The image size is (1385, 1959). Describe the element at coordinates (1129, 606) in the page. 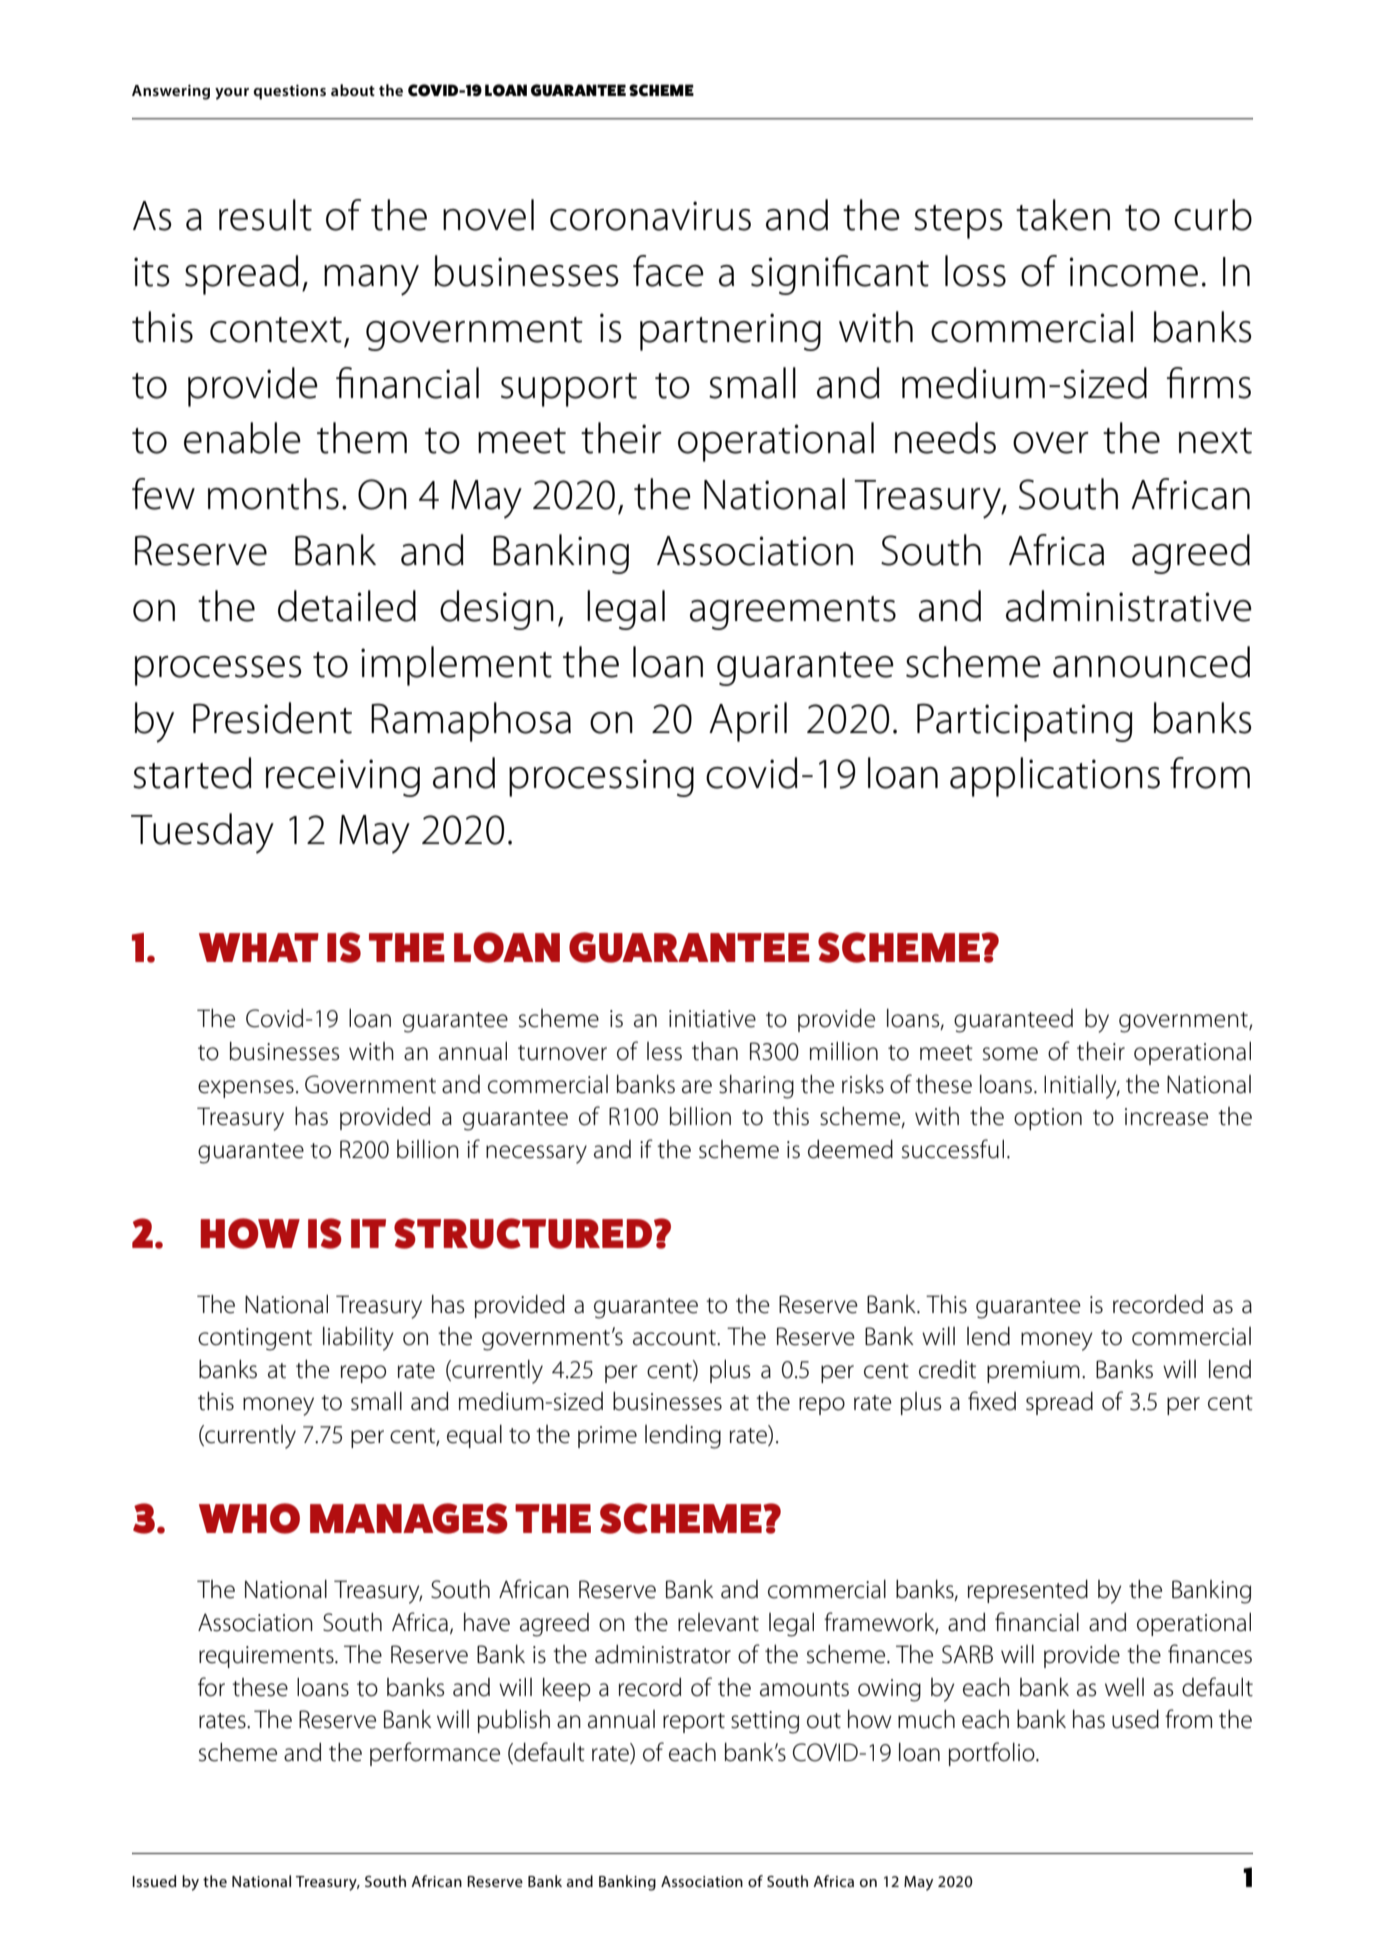

I see `administrative` at that location.
